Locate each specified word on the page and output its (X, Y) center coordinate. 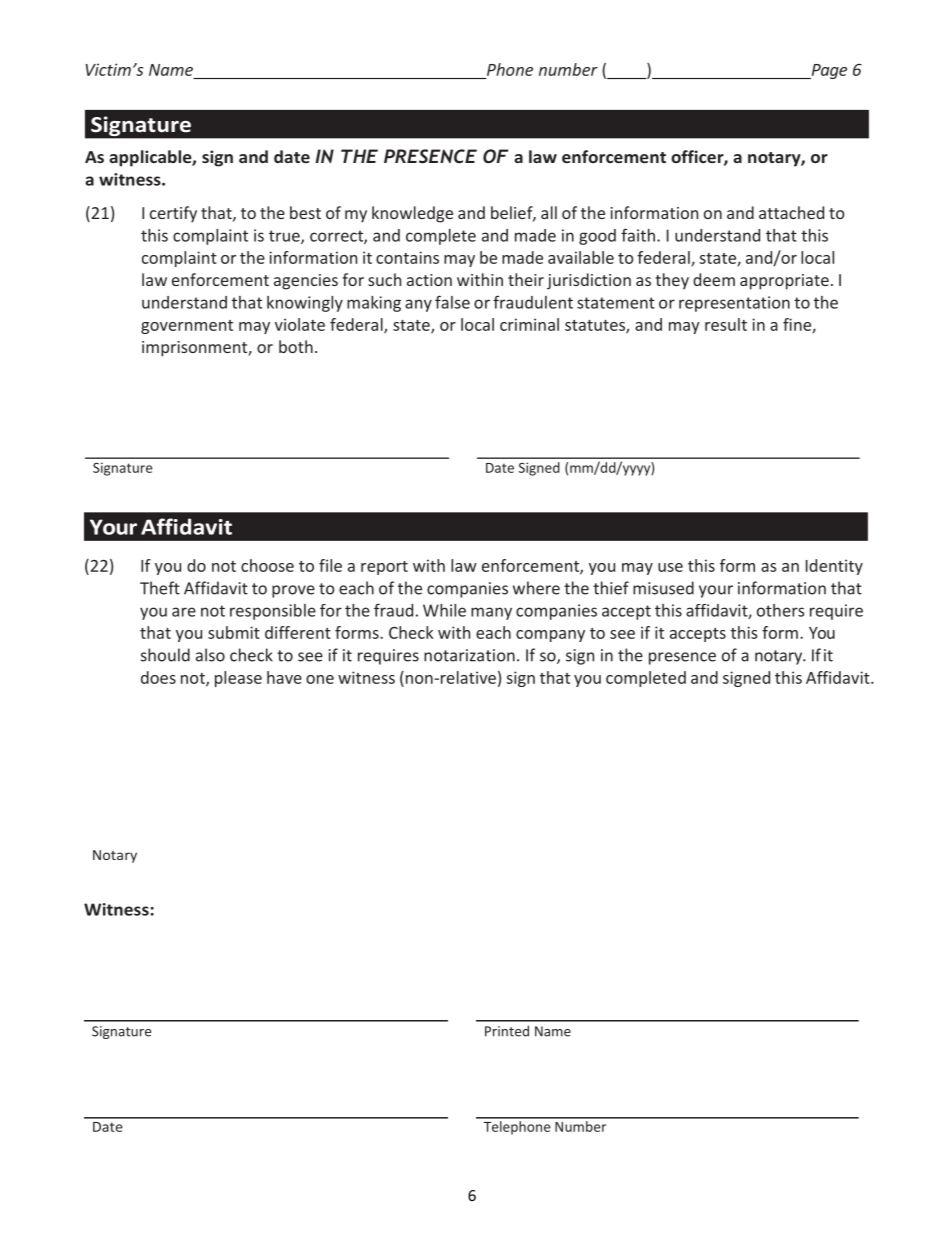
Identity (834, 567)
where (536, 588)
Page (828, 71)
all (549, 212)
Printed (507, 1031)
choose (267, 565)
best (305, 212)
